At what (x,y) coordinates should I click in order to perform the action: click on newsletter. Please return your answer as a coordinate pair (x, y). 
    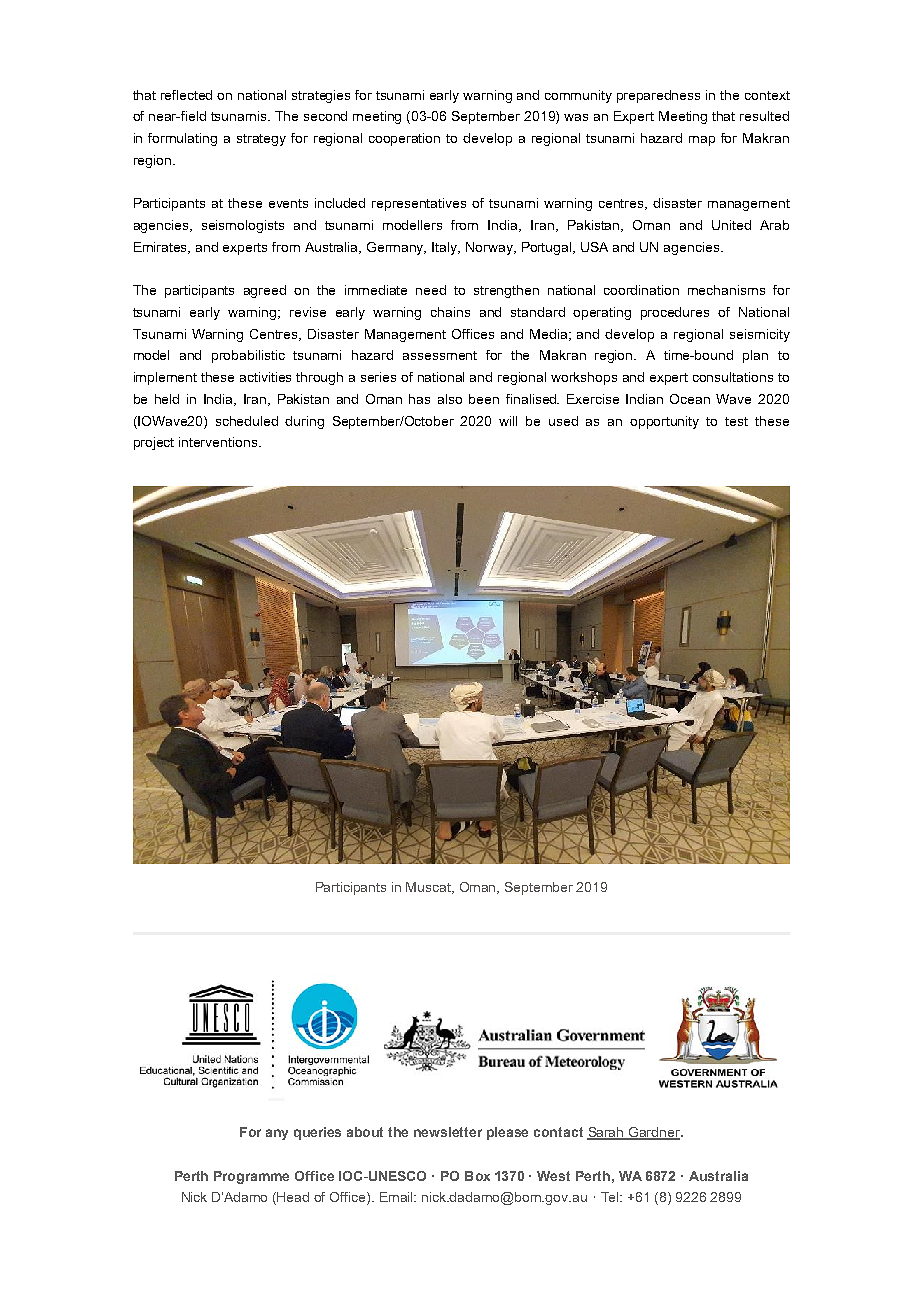
    Looking at the image, I should click on (448, 1132).
